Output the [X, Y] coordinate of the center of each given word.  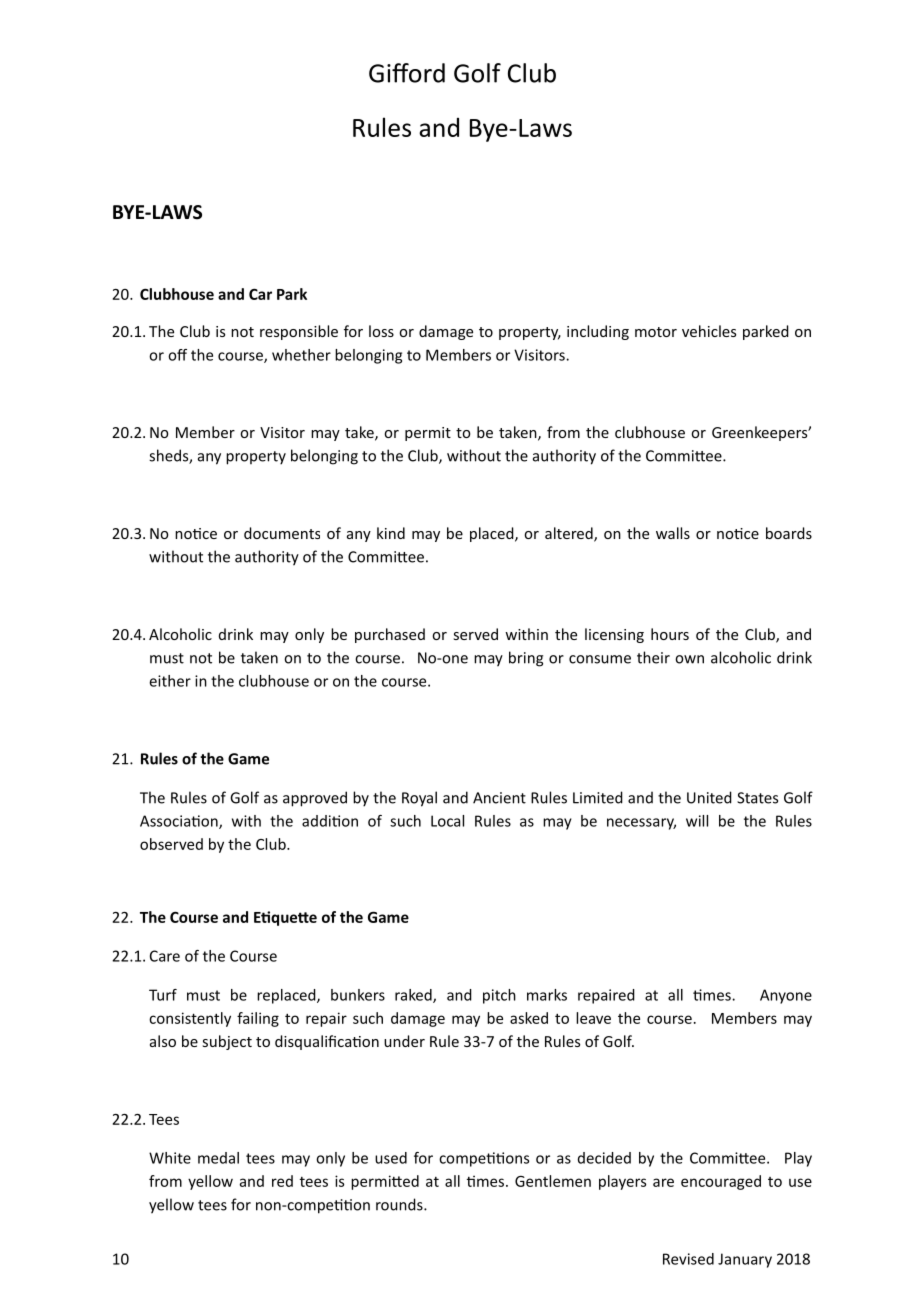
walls [673, 533]
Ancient [499, 798]
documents [282, 533]
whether [301, 355]
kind [391, 533]
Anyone [786, 996]
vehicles [709, 331]
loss [381, 331]
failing [258, 1019]
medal [218, 1158]
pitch [499, 996]
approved [315, 799]
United [709, 797]
